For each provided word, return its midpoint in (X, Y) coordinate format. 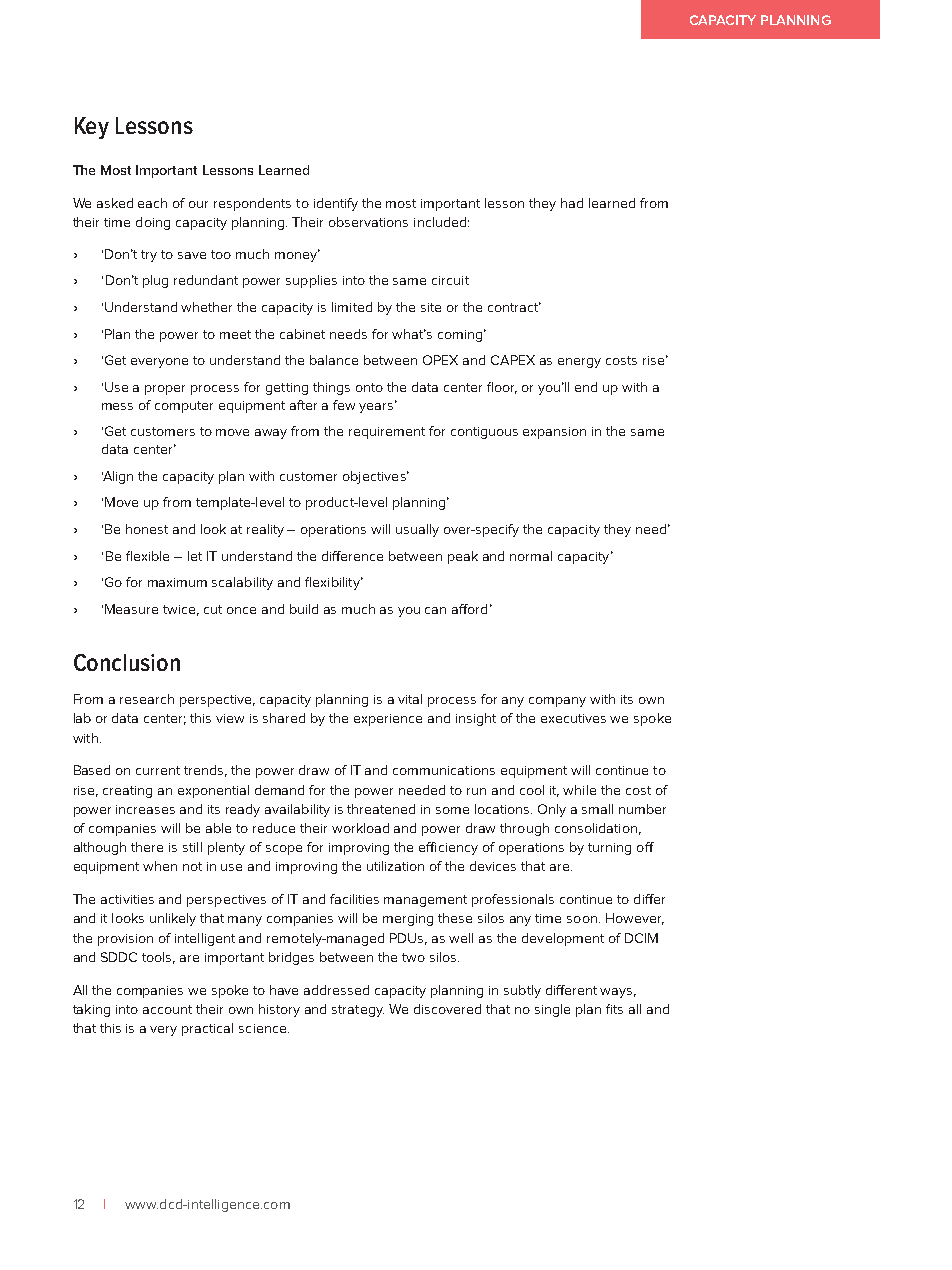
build (304, 609)
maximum (177, 582)
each (152, 203)
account (167, 1009)
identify (336, 204)
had (572, 203)
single (552, 1010)
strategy (358, 1011)
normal (531, 556)
